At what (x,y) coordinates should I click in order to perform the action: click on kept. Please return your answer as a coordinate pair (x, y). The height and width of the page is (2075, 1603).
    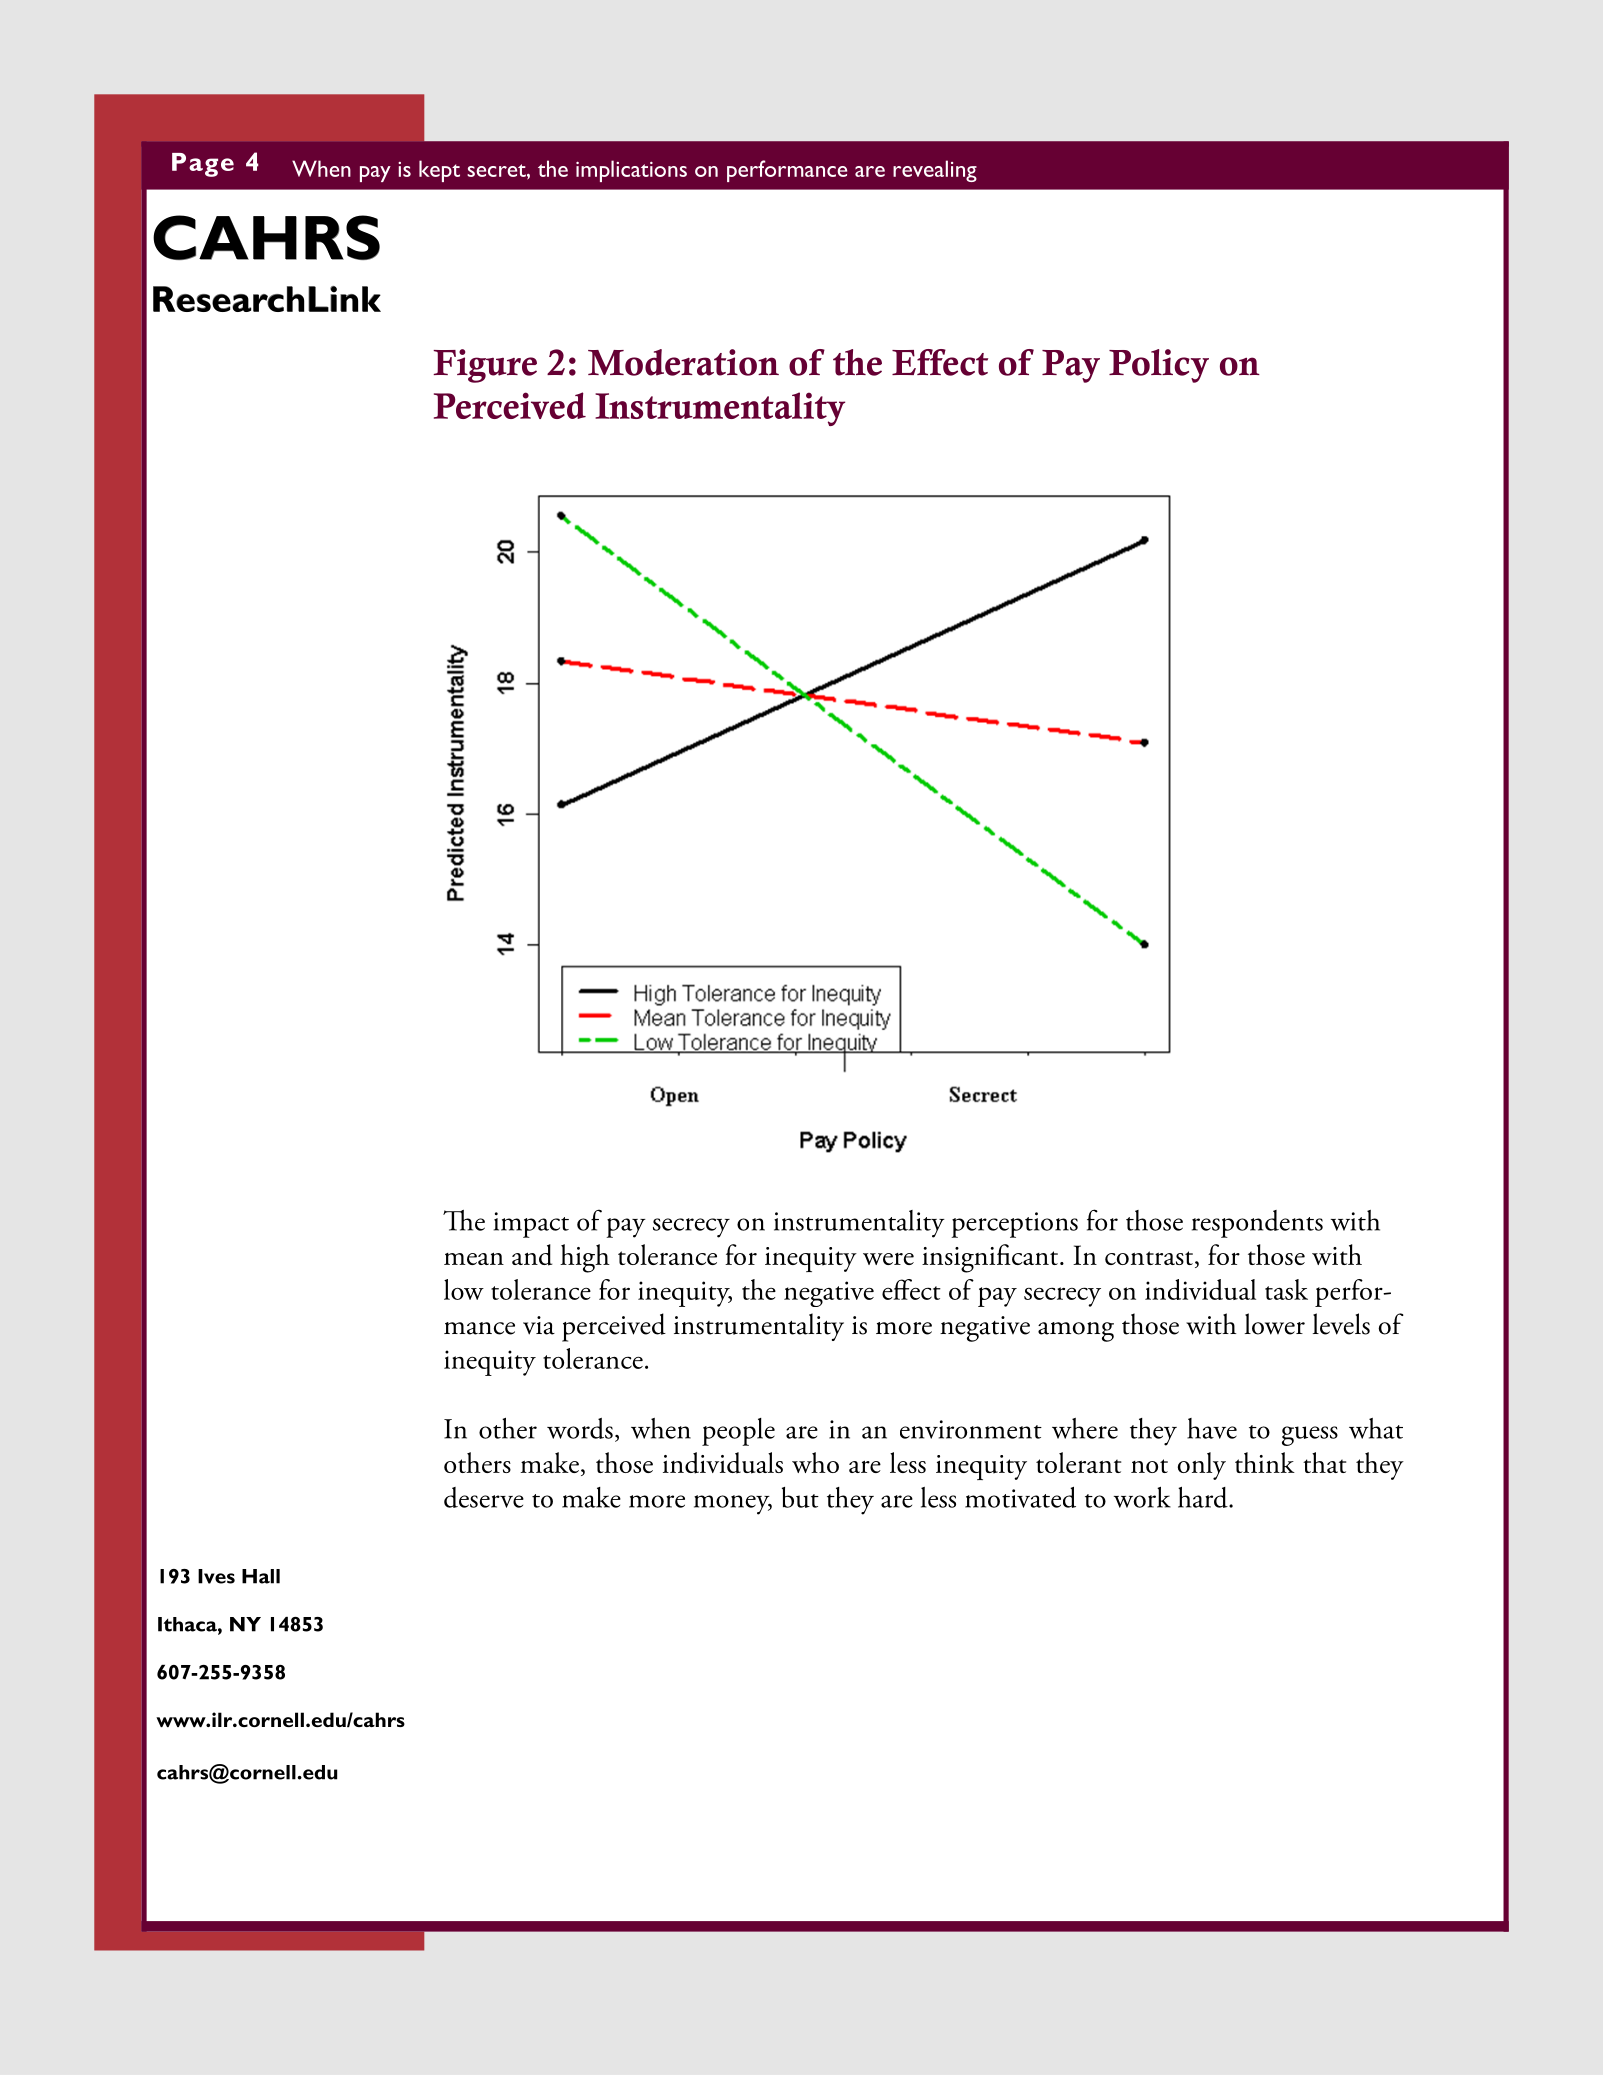
    Looking at the image, I should click on (439, 171).
